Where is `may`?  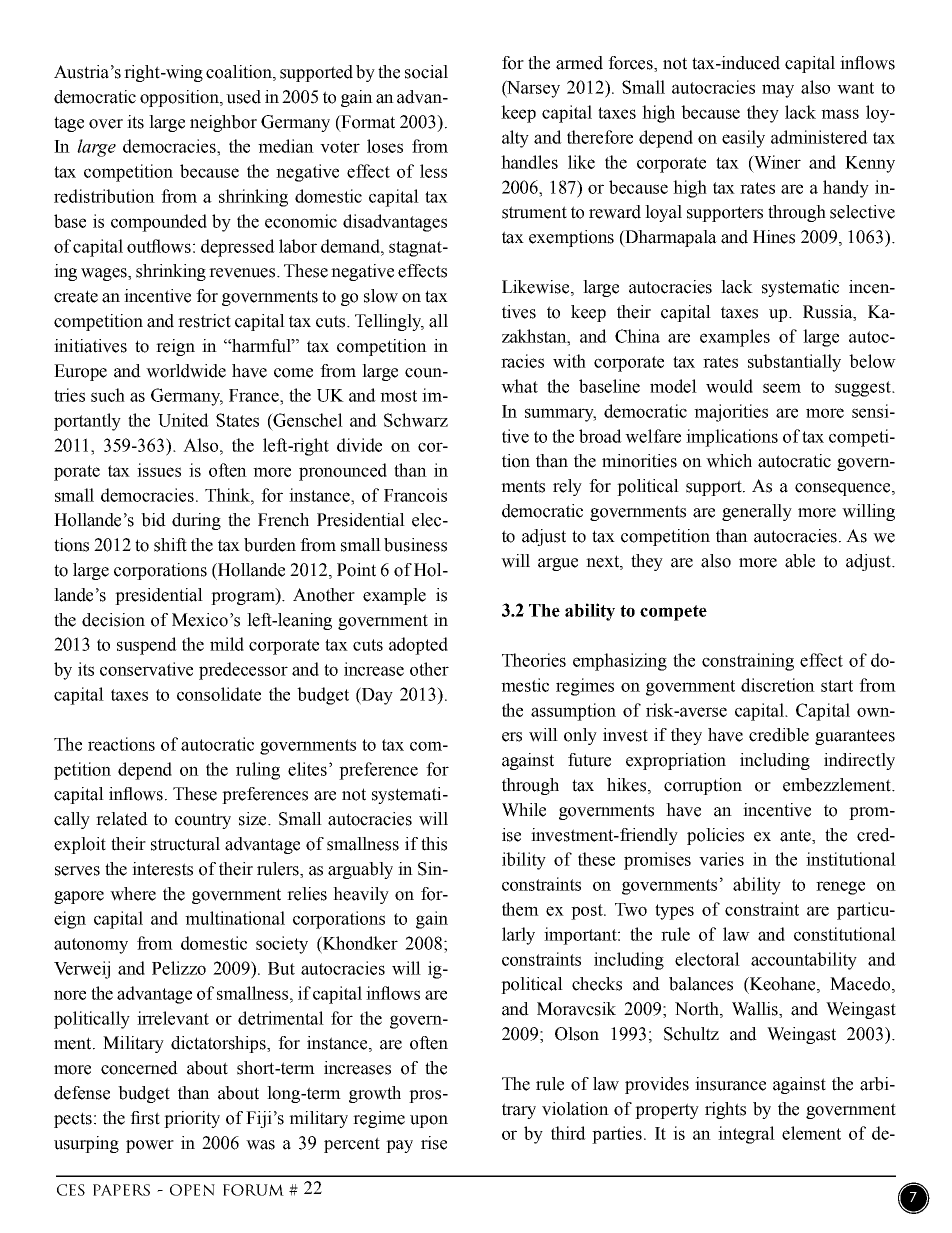 may is located at coordinates (778, 91).
